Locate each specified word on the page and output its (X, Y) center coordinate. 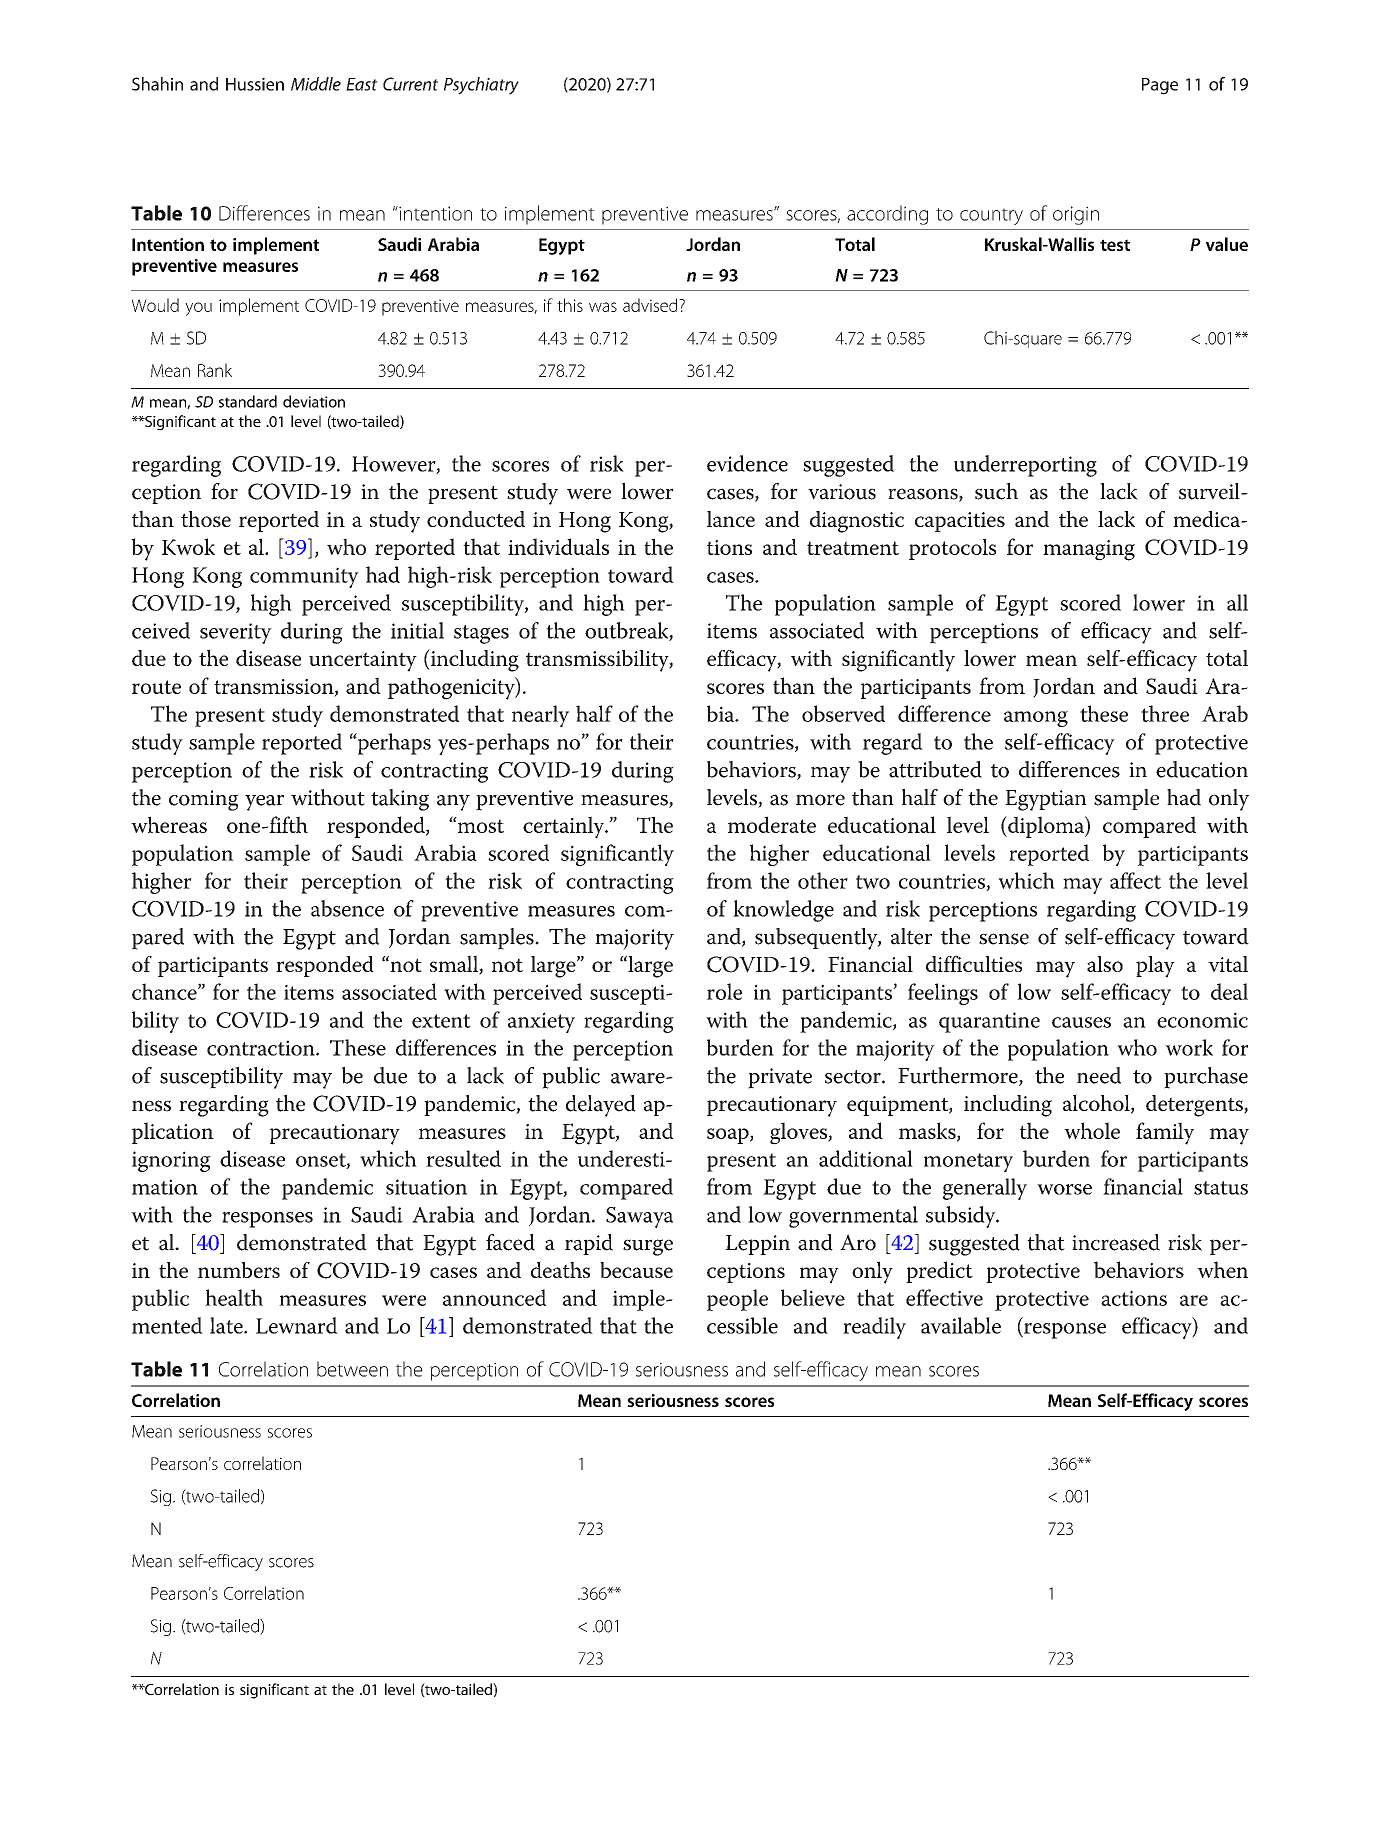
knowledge (783, 911)
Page (1160, 86)
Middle (316, 84)
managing (1089, 550)
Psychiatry (481, 86)
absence (347, 908)
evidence (747, 463)
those (206, 519)
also (1105, 964)
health (234, 1297)
